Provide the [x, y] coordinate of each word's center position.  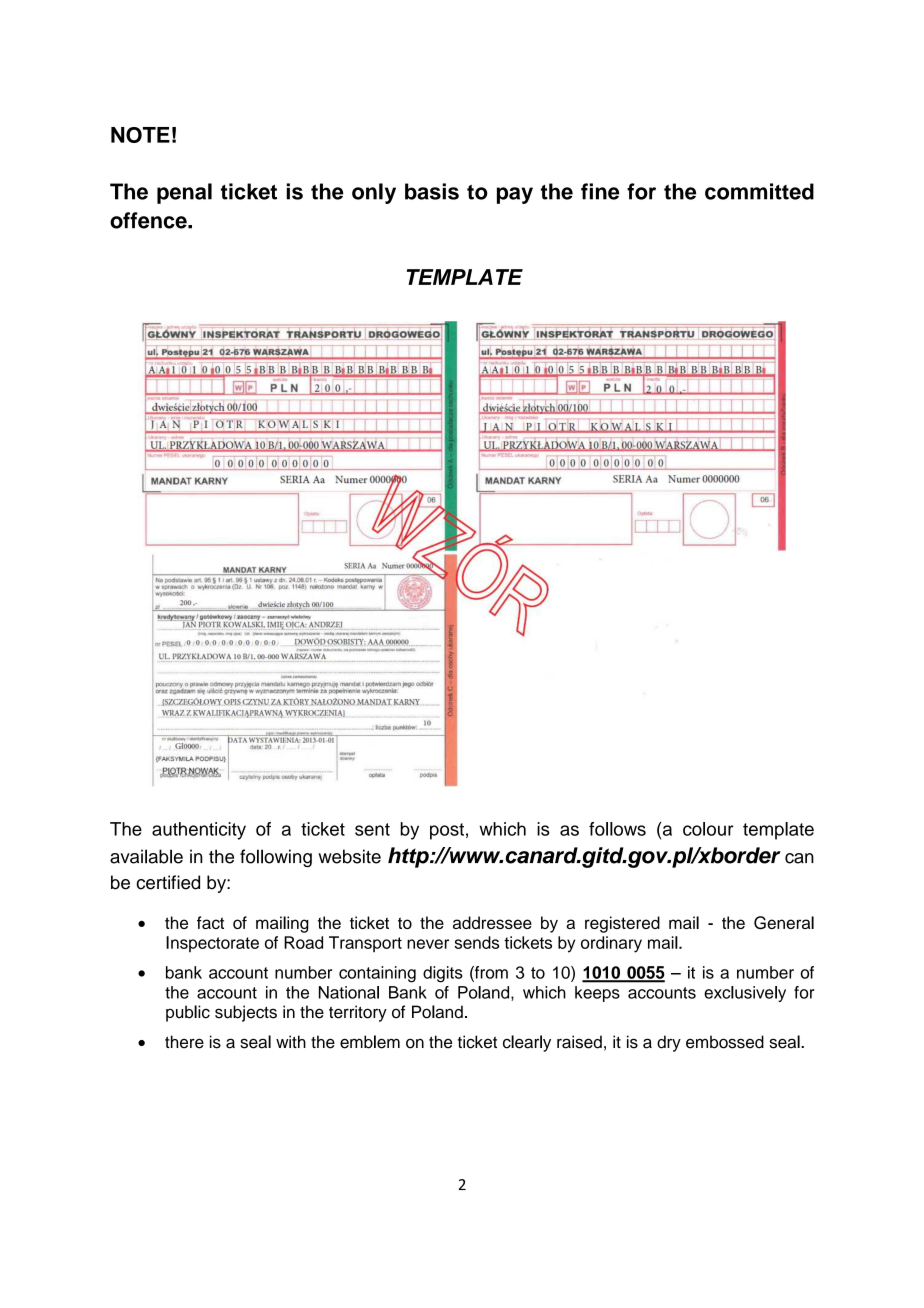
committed [759, 191]
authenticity [199, 831]
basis [432, 191]
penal [184, 193]
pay [515, 195]
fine [600, 191]
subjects [246, 1013]
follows [617, 829]
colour [708, 829]
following [276, 858]
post [447, 831]
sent [372, 829]
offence [149, 220]
